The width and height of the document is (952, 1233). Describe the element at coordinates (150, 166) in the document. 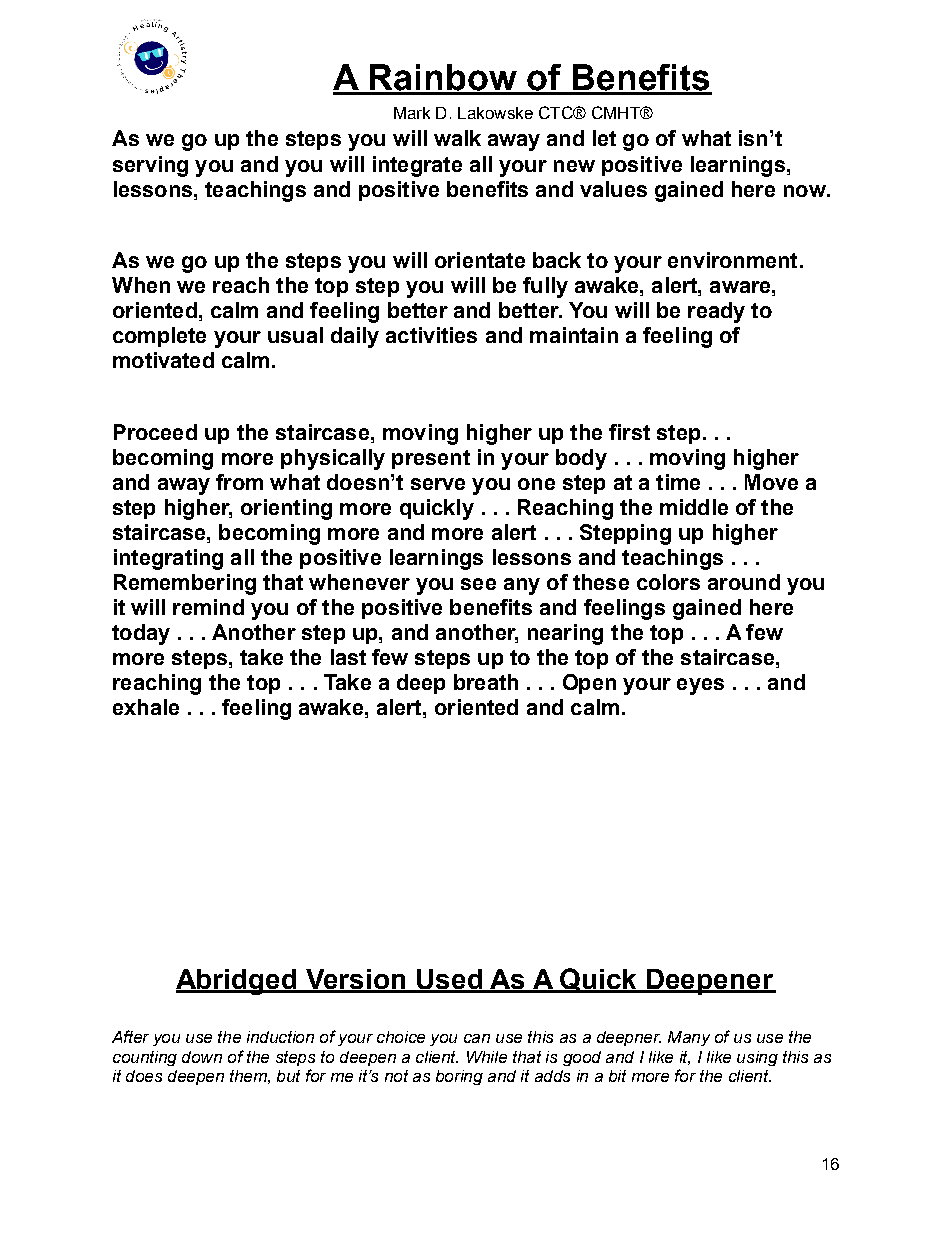

I see `serving` at that location.
